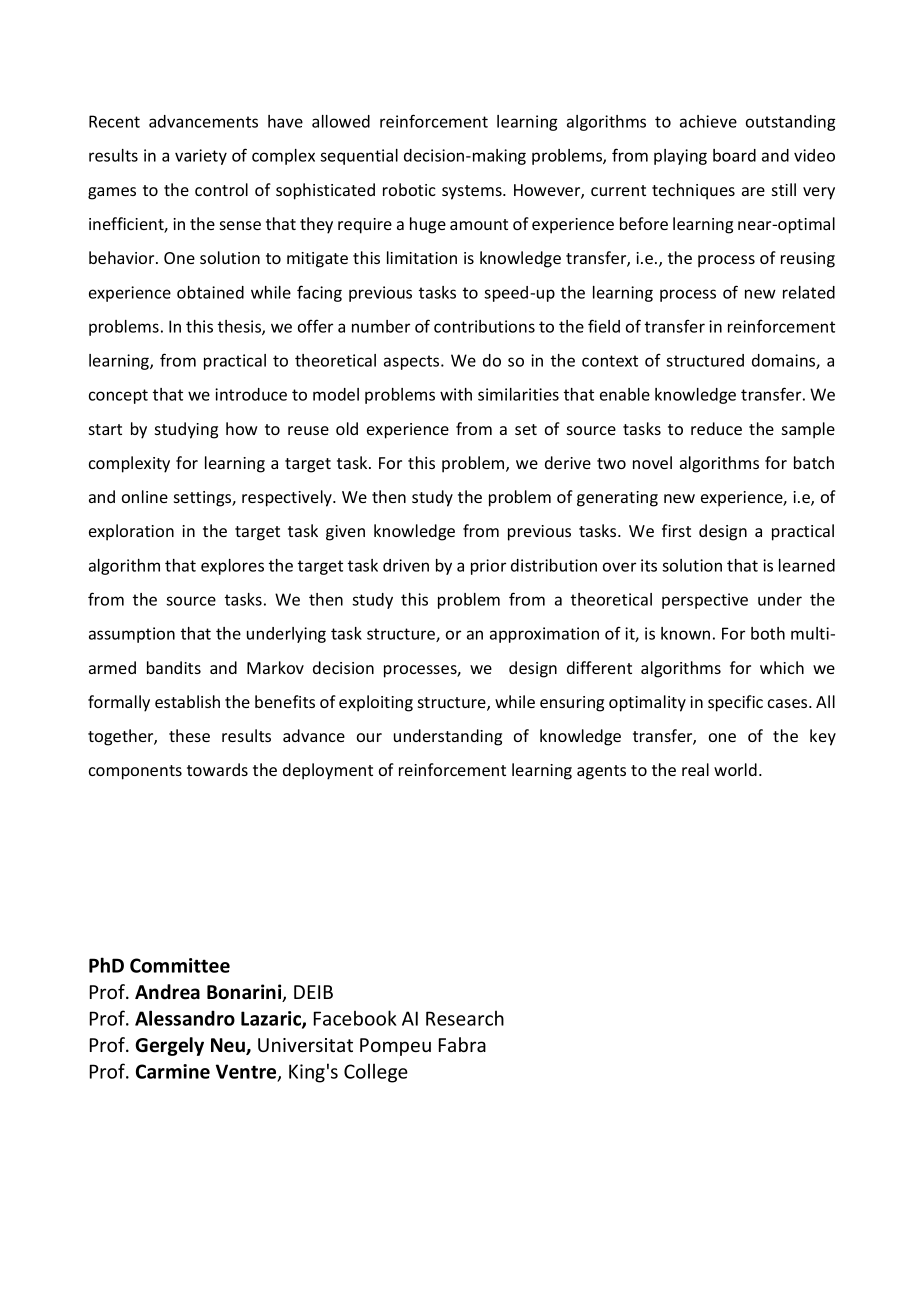 This screenshot has width=924, height=1308. I want to click on systems, so click(473, 192).
